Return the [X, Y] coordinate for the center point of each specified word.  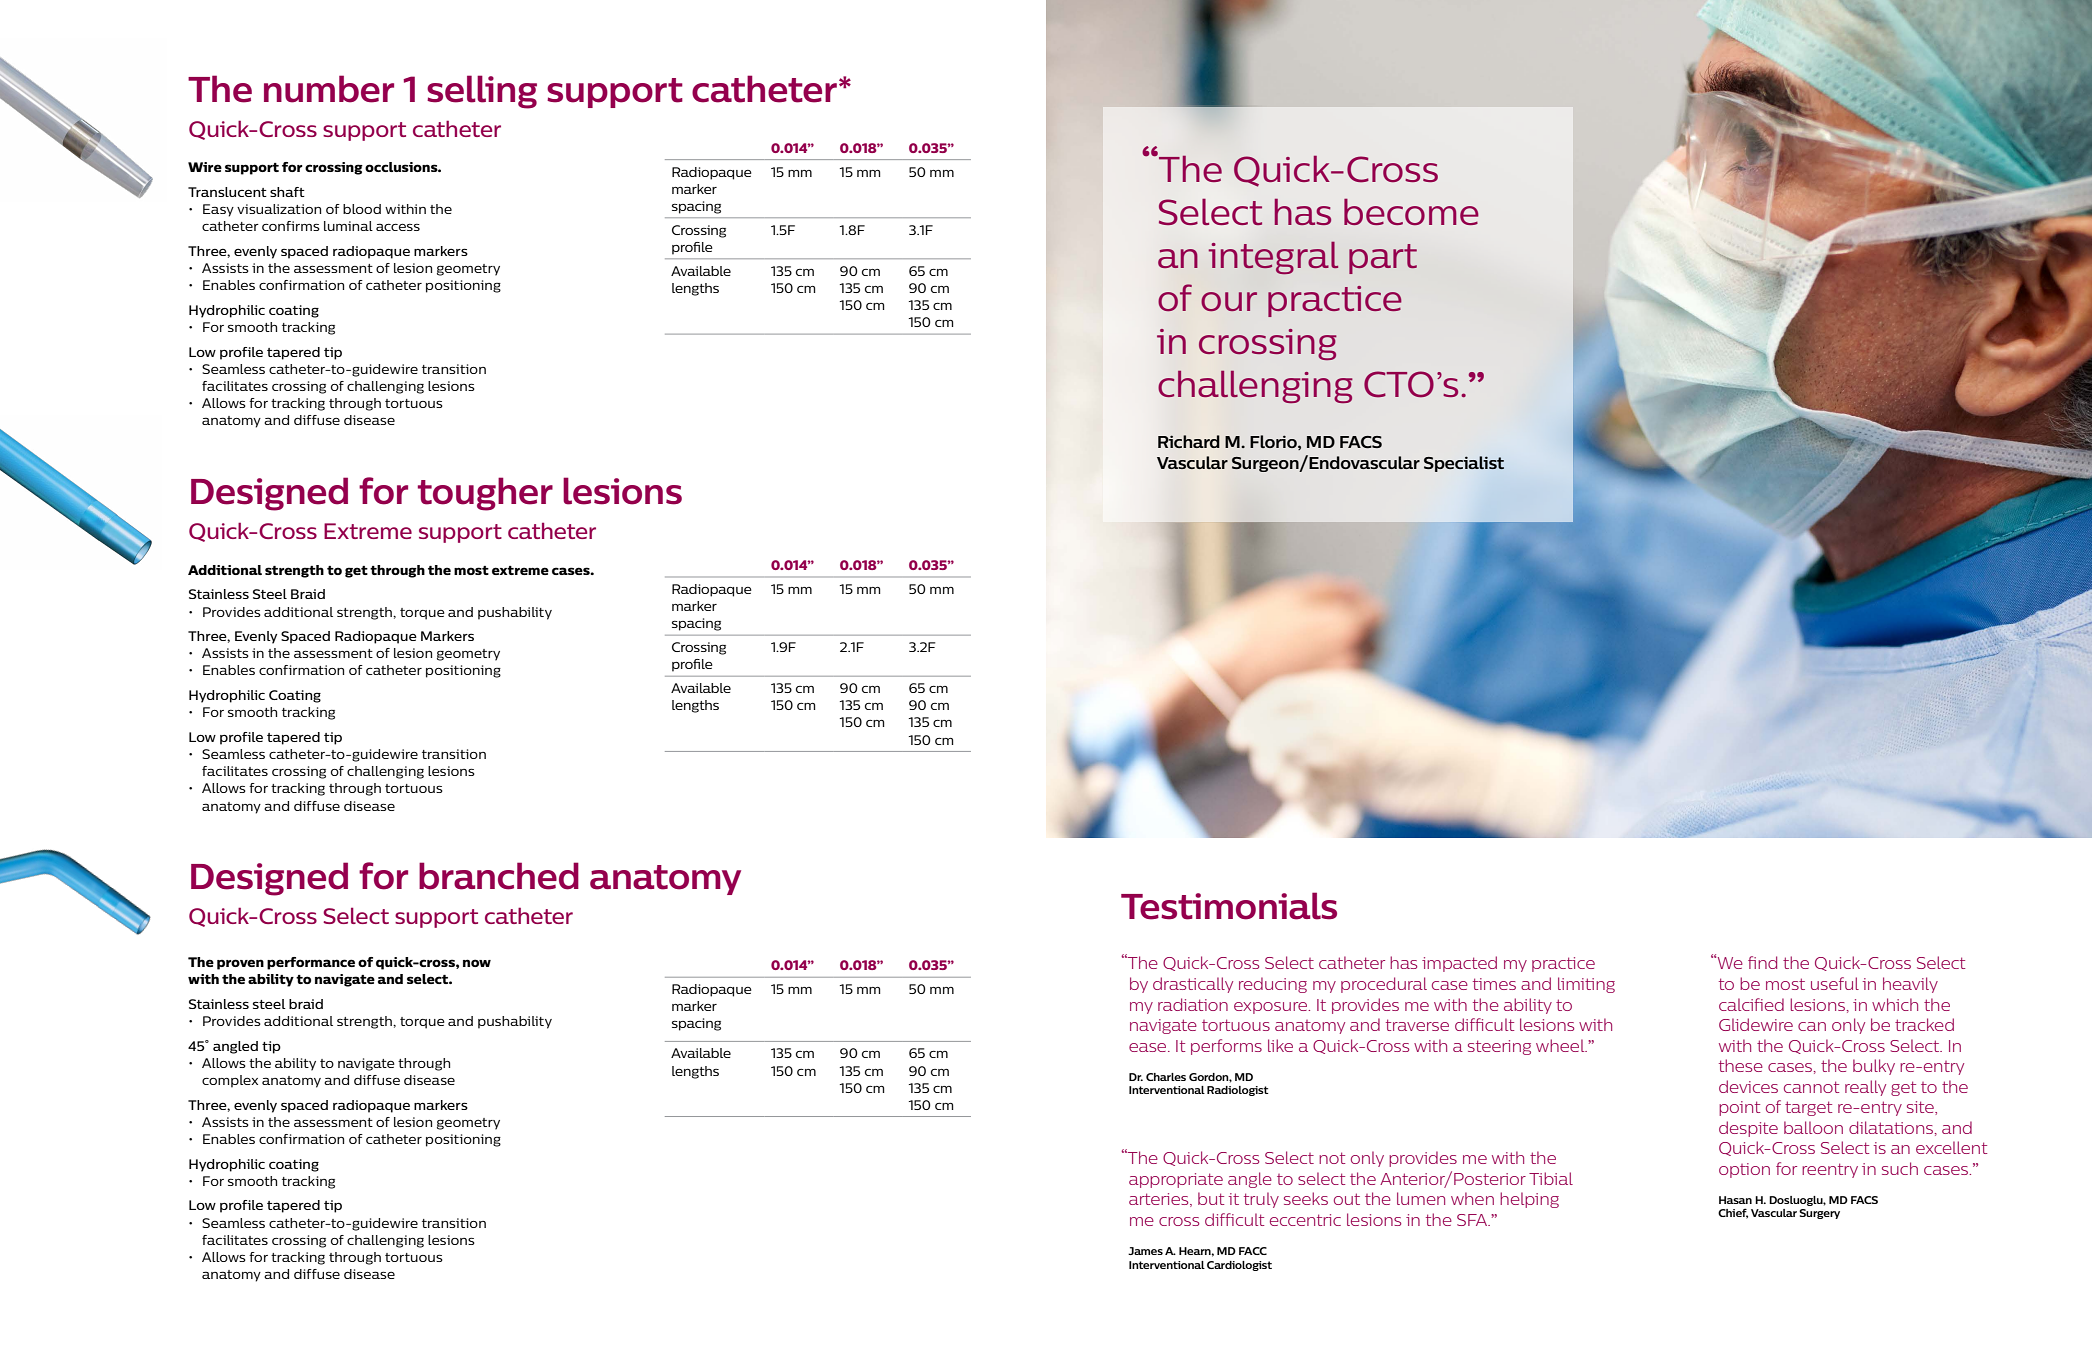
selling [482, 92]
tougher [485, 494]
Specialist [1464, 464]
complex [230, 1081]
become [1411, 211]
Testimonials [1229, 906]
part [1383, 259]
